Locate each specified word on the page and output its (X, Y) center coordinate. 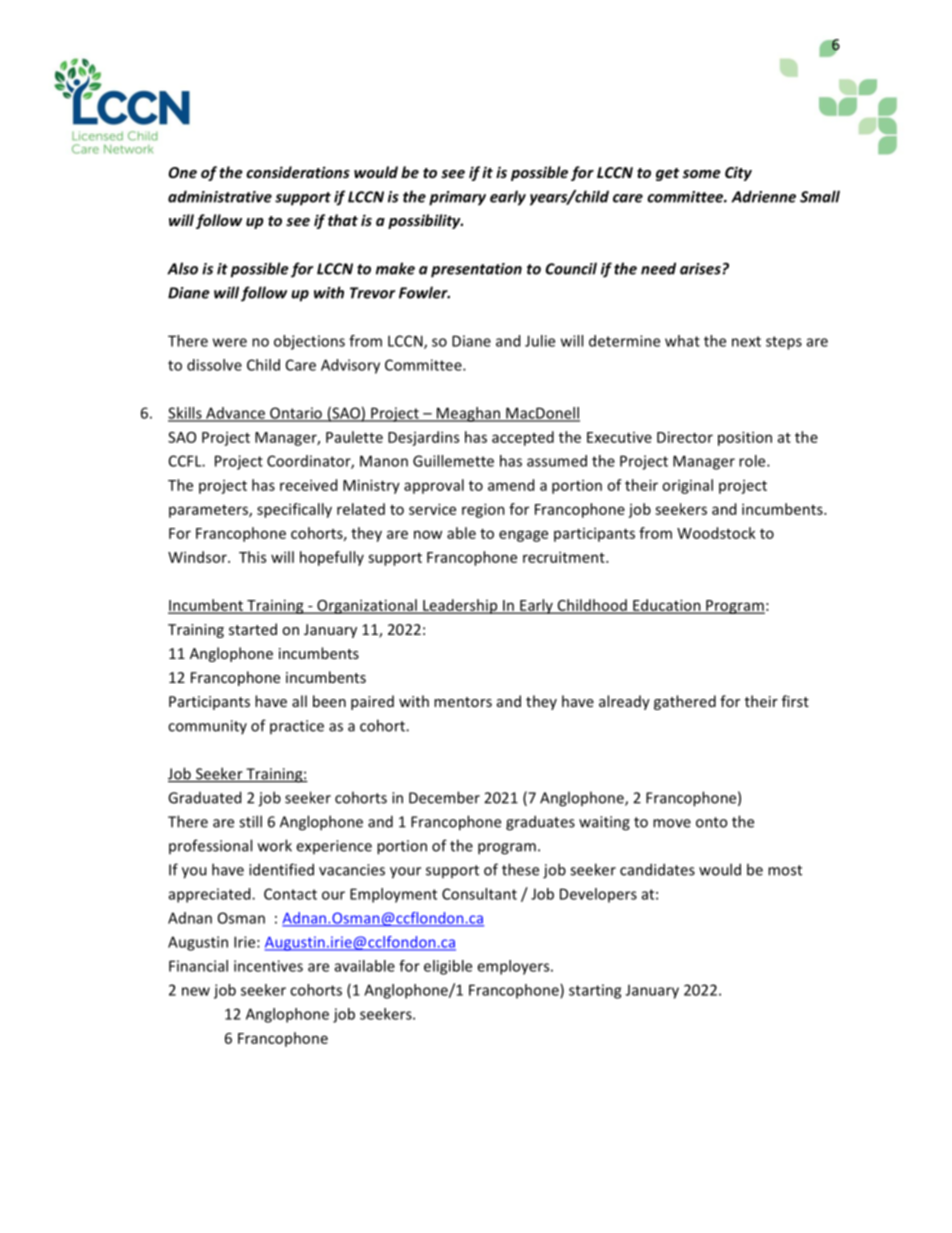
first (795, 701)
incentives (268, 966)
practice (297, 727)
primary (457, 198)
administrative (220, 196)
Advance (235, 414)
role (753, 461)
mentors (463, 702)
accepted (523, 438)
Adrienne (763, 196)
